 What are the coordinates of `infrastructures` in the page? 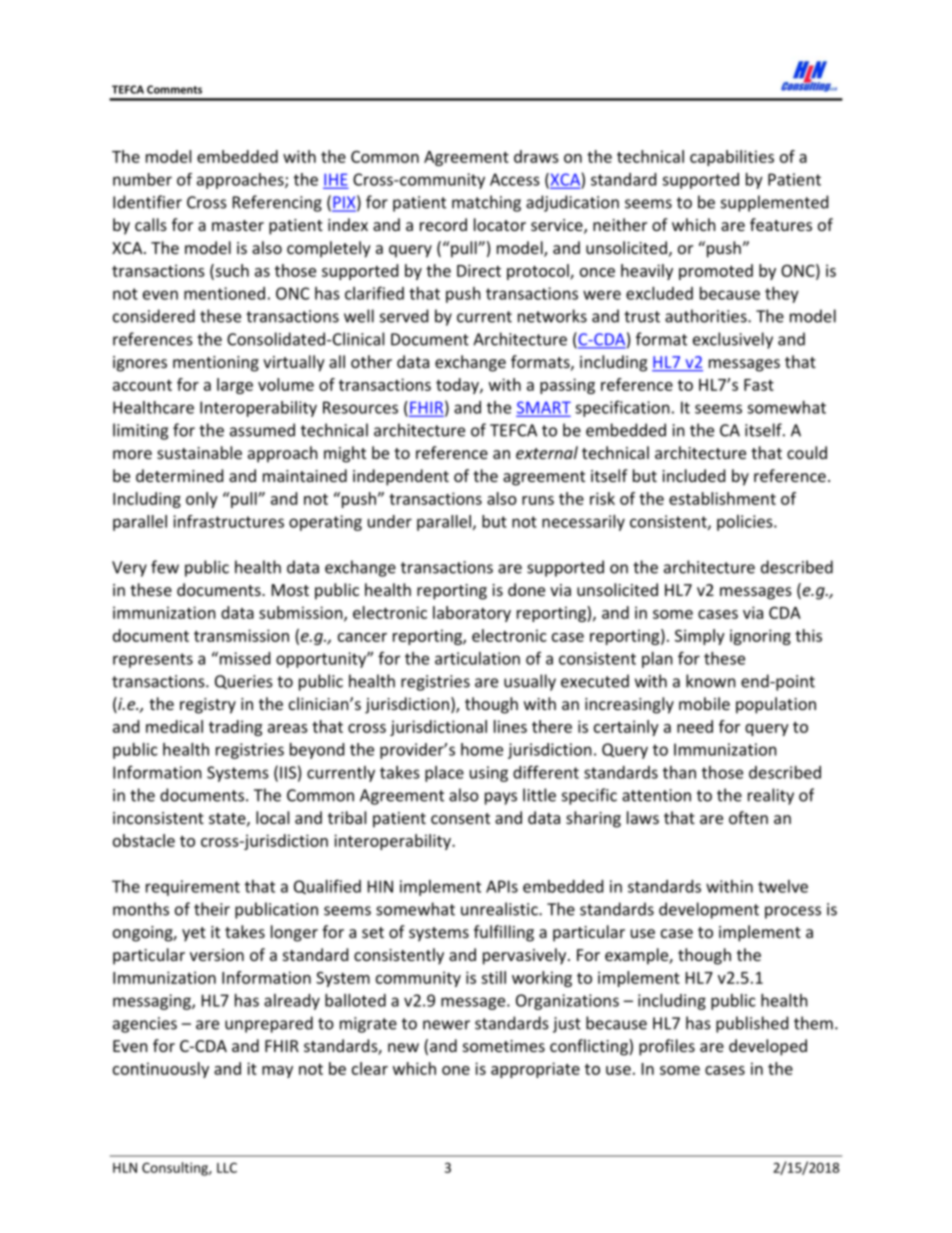 It's located at (228, 521).
